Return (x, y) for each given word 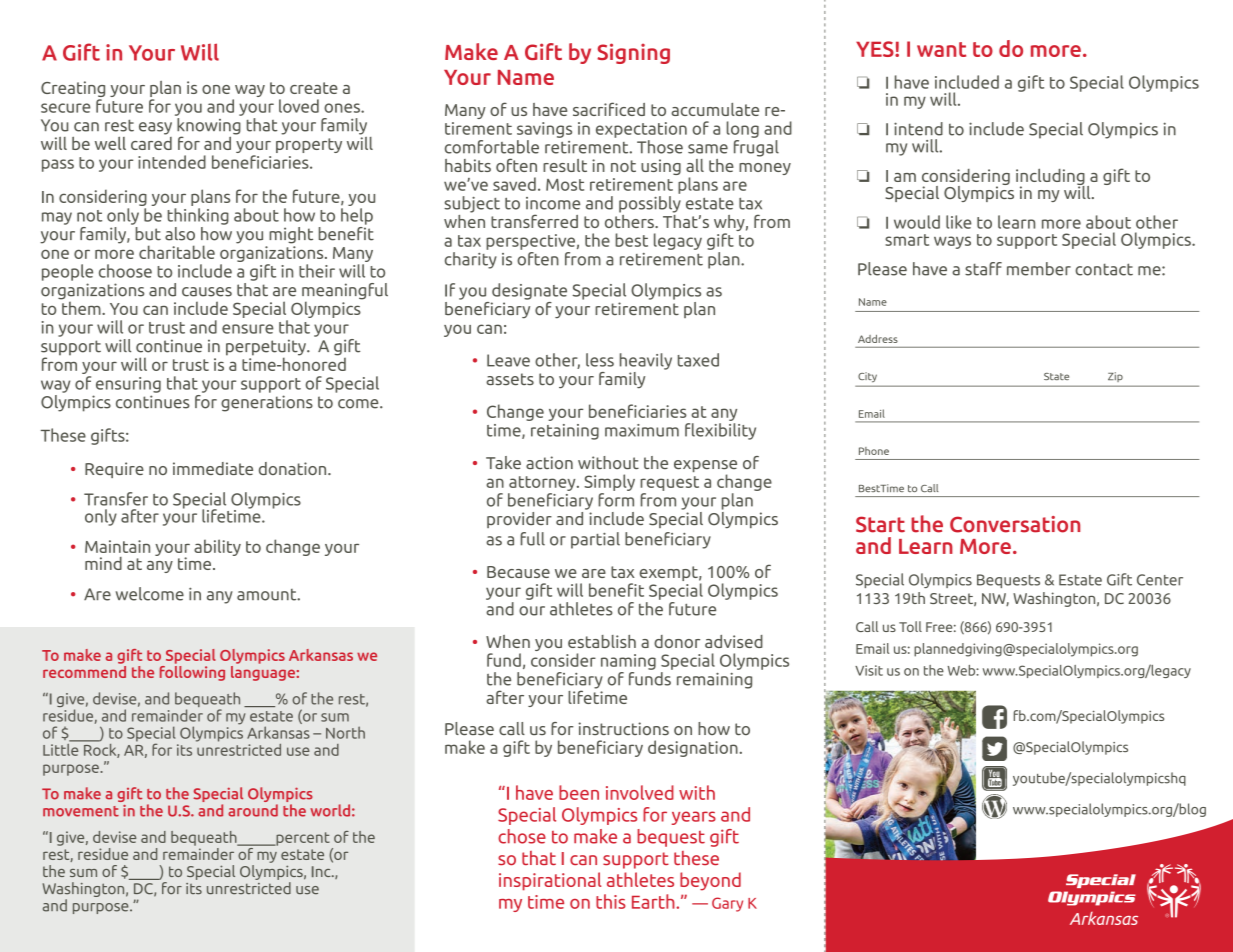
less (600, 360)
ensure (248, 329)
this (611, 901)
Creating (73, 90)
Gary (727, 904)
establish (602, 641)
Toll (910, 626)
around (253, 810)
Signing (633, 53)
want (941, 49)
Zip (1115, 377)
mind (103, 563)
